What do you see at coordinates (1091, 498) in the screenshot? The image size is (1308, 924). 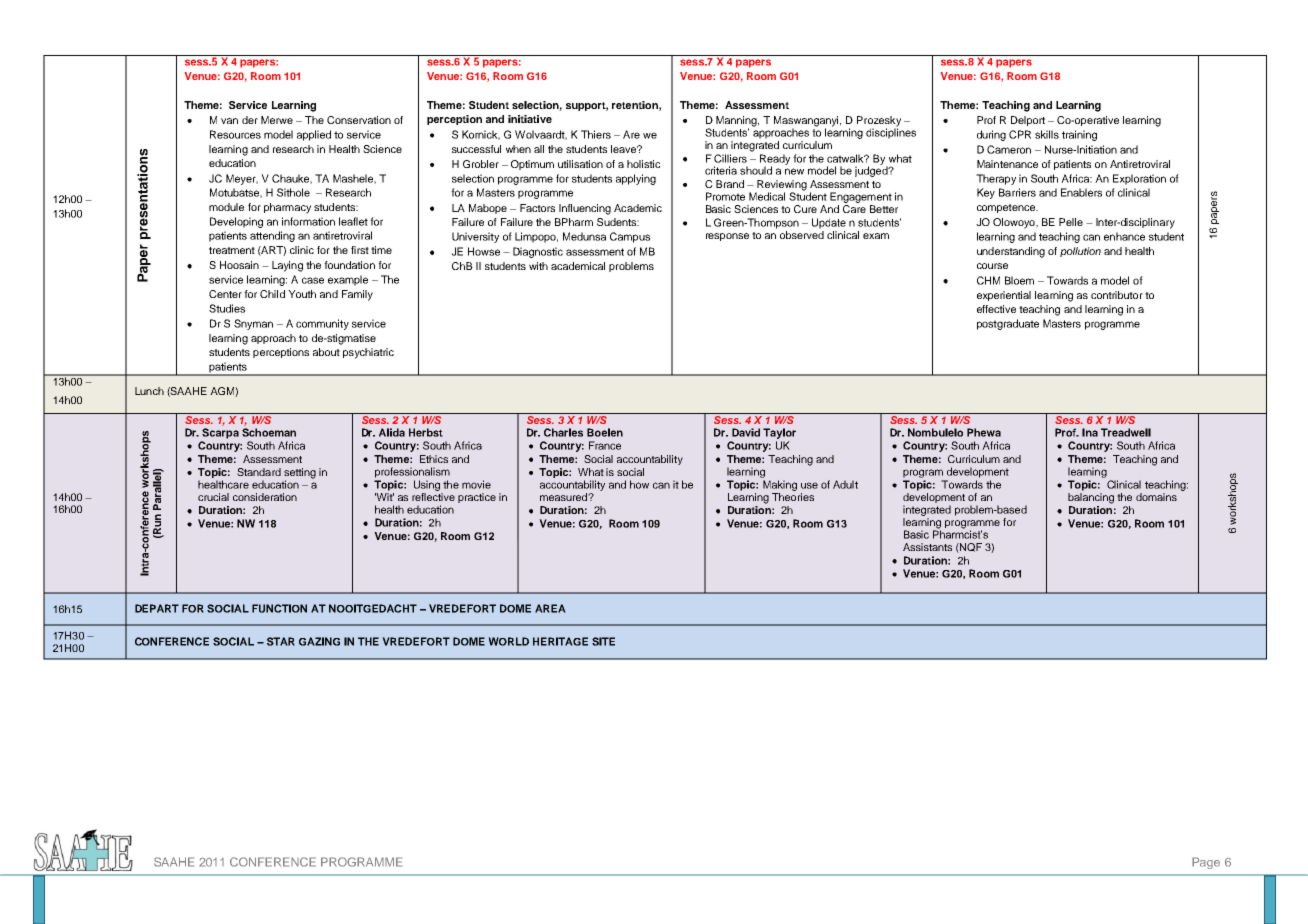 I see `balancing` at bounding box center [1091, 498].
